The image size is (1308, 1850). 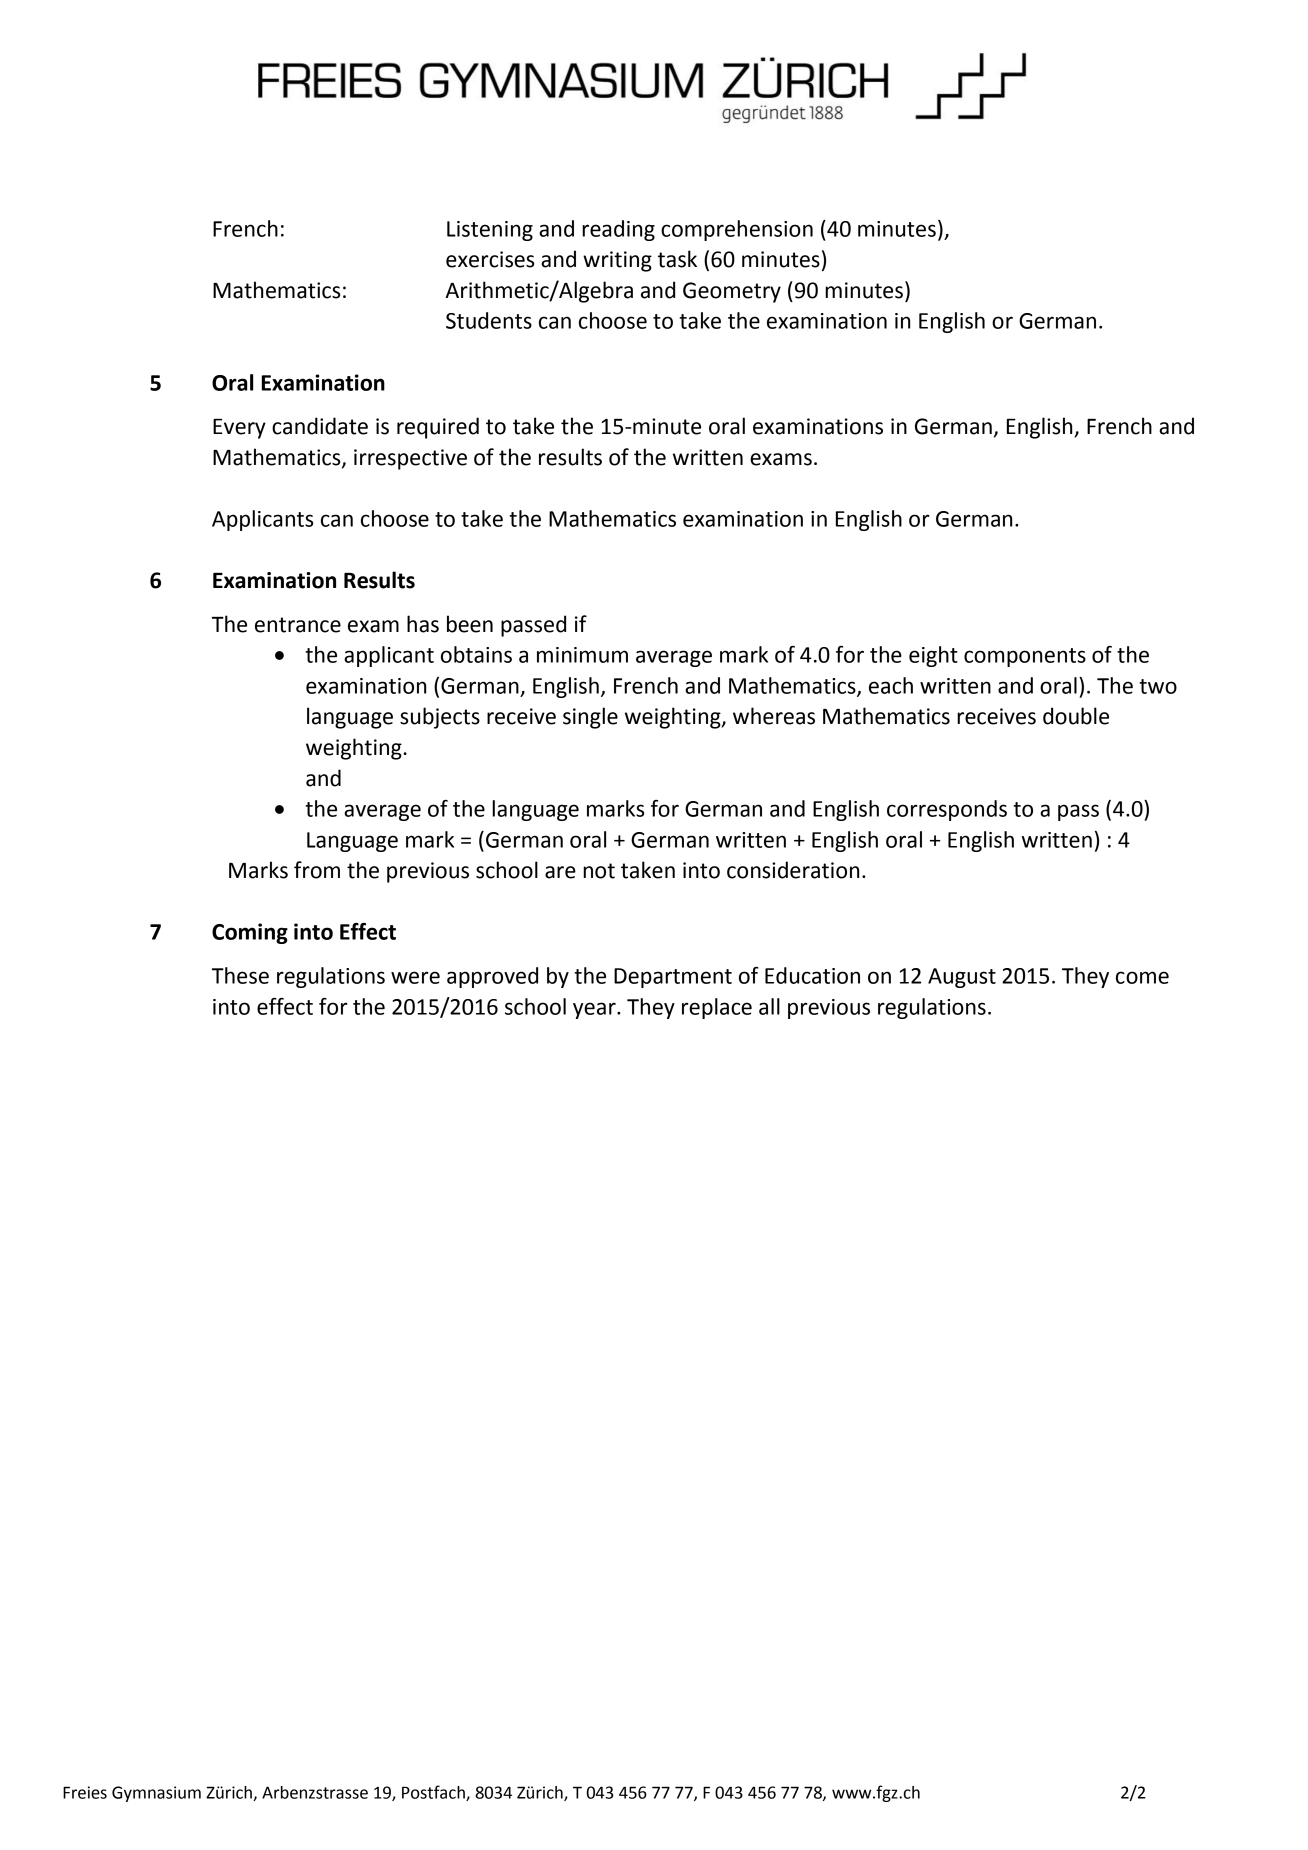 What do you see at coordinates (677, 259) in the page?
I see `task` at bounding box center [677, 259].
